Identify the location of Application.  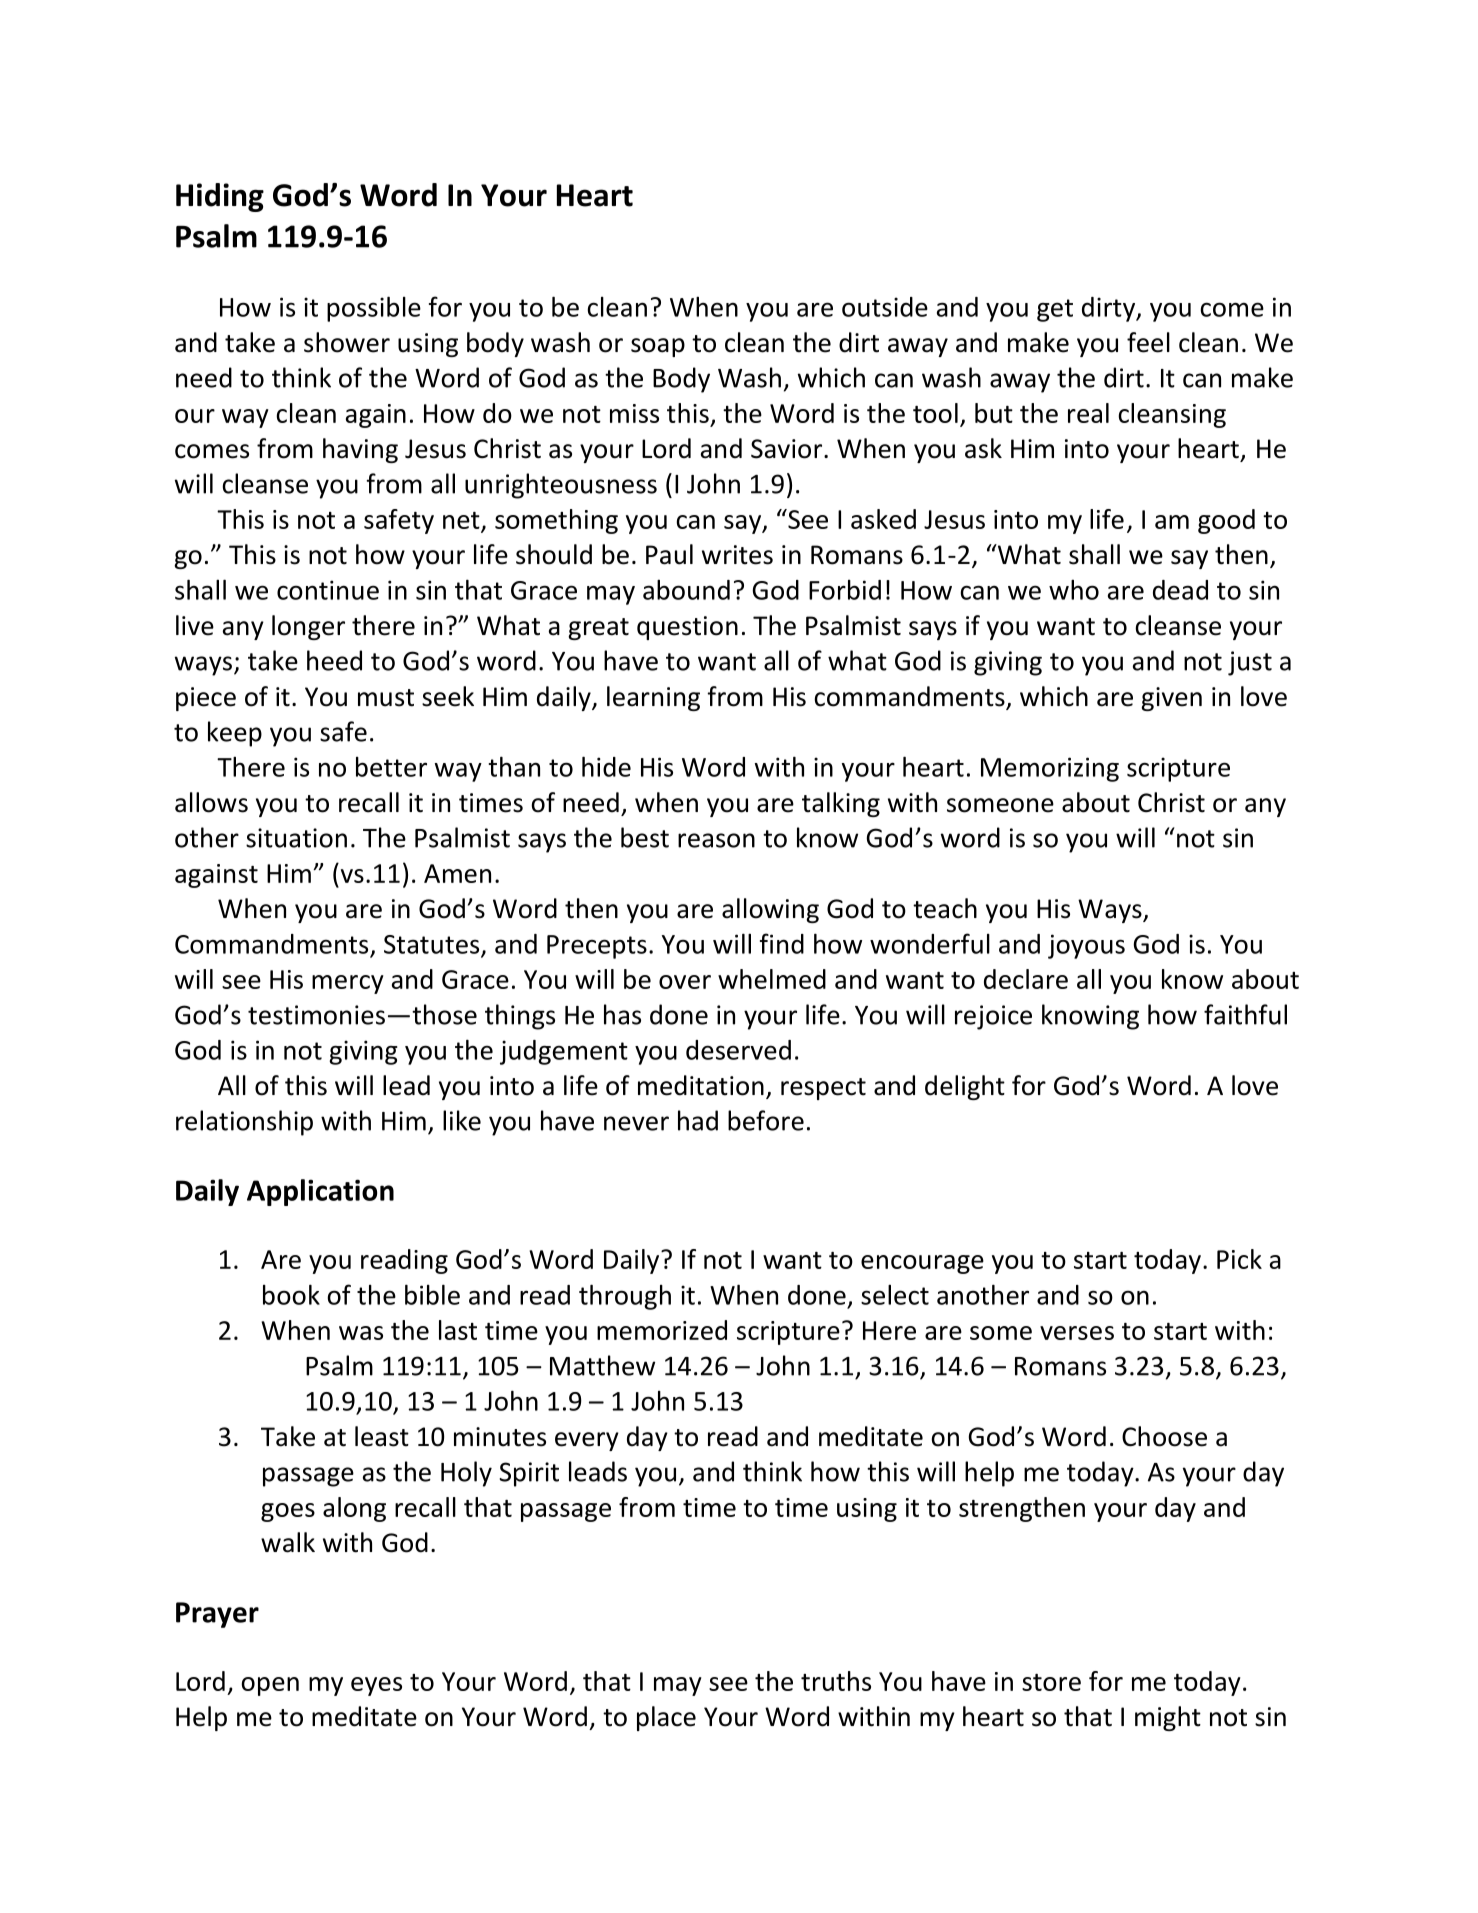
(320, 1192).
